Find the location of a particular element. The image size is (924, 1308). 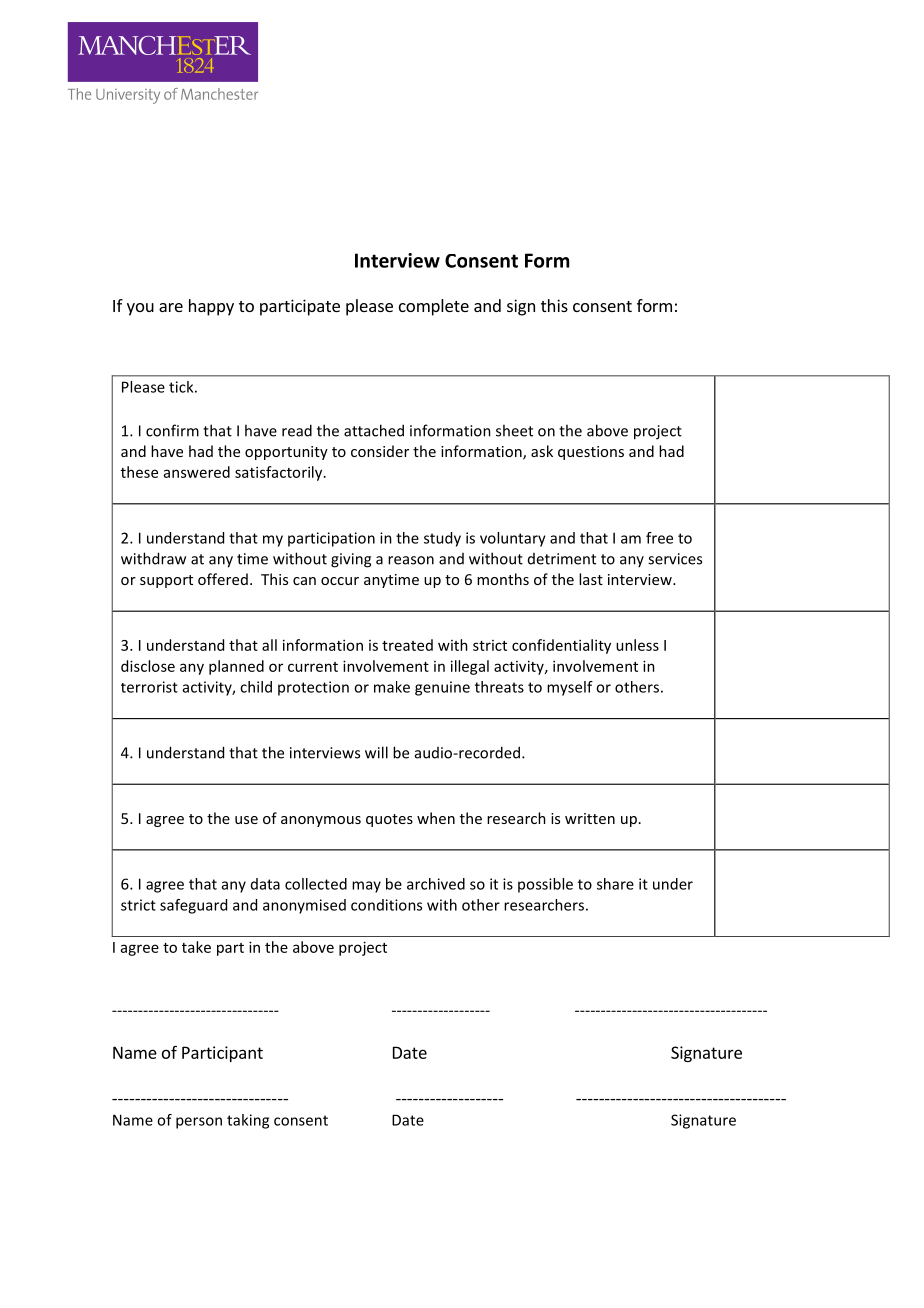

quotes is located at coordinates (389, 820).
